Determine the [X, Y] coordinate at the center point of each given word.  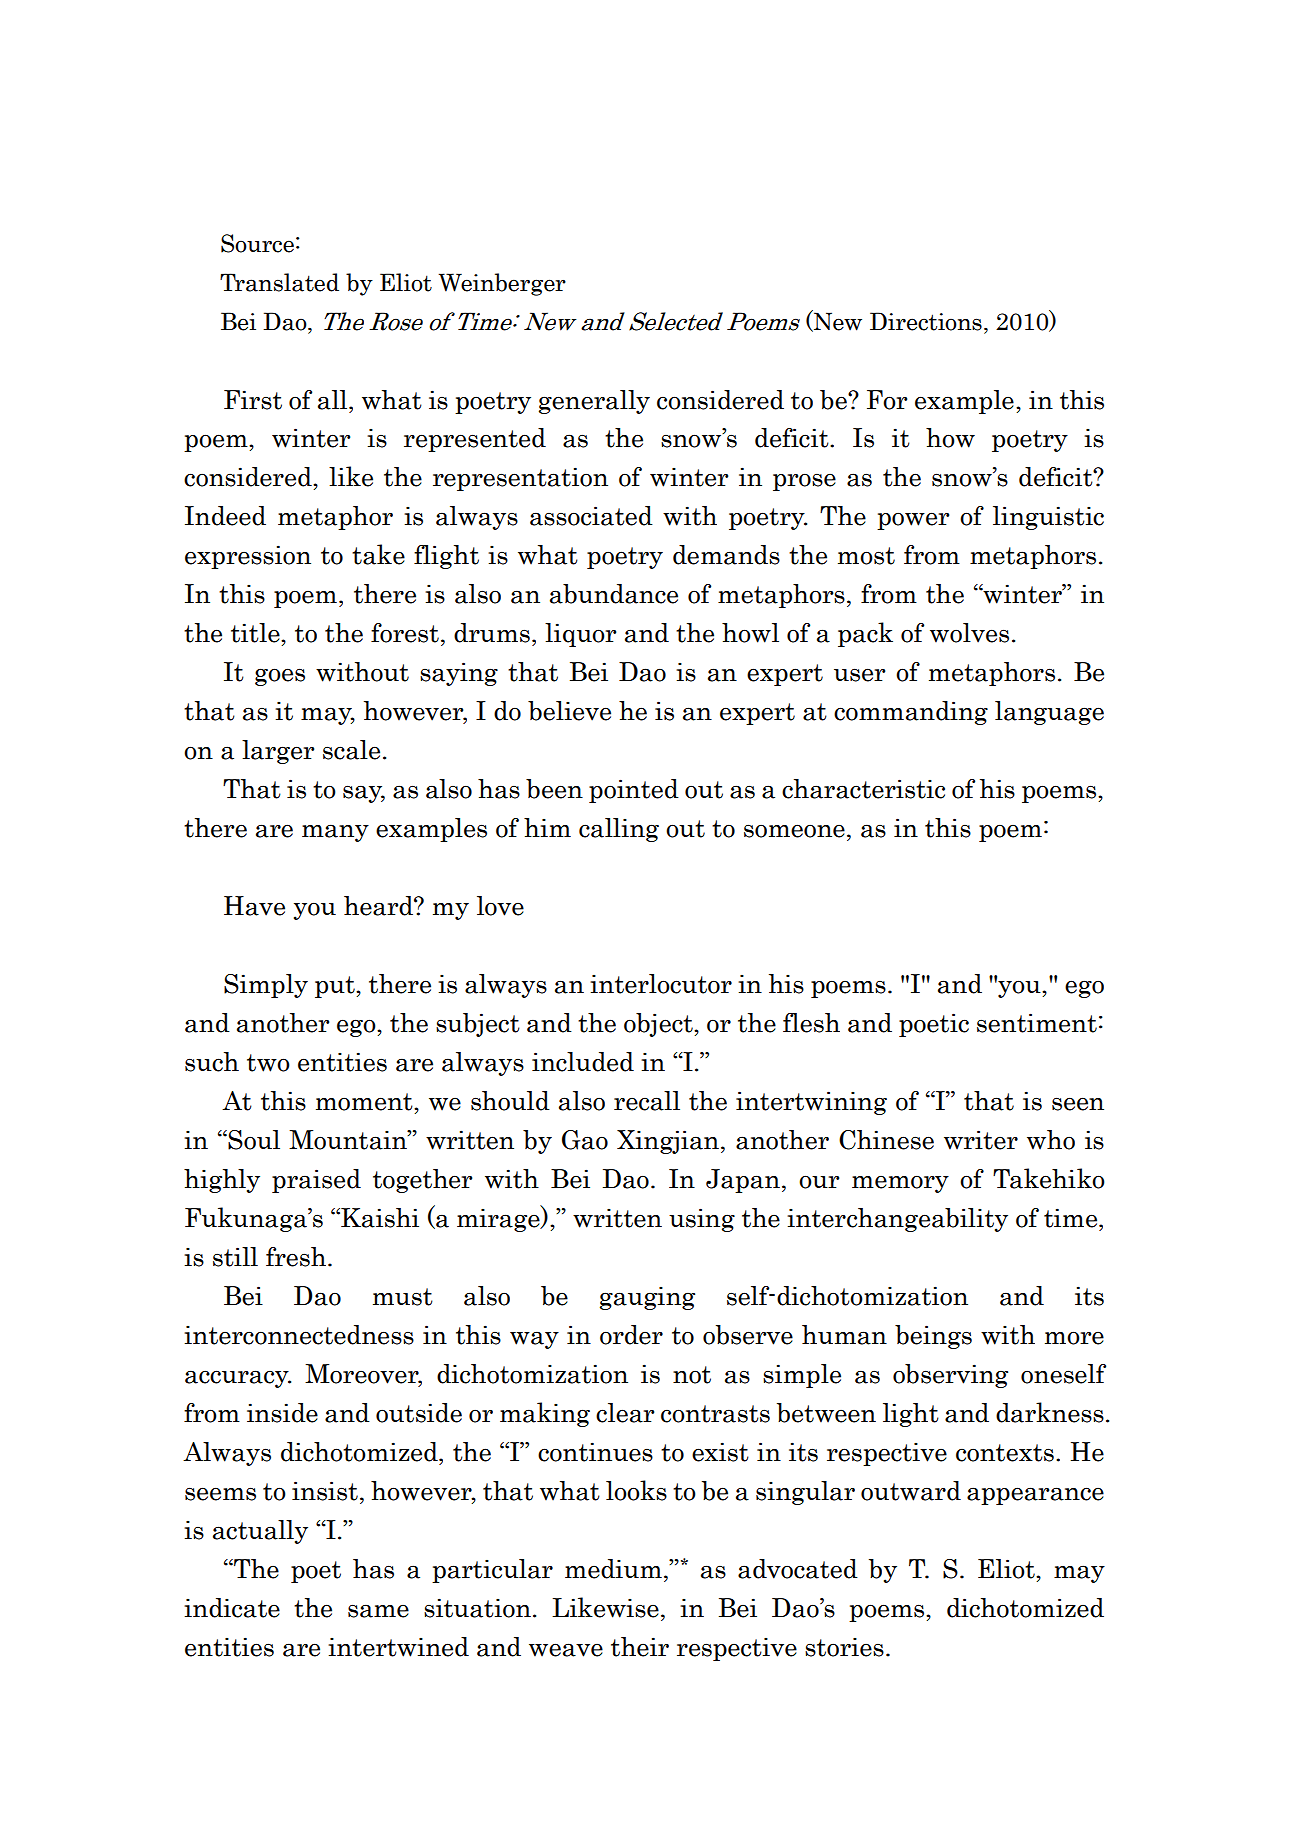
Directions [926, 321]
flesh [811, 1023]
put [336, 987]
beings [933, 1337]
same [378, 1611]
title [256, 633]
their [640, 1647]
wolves [969, 633]
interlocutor [661, 984]
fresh [297, 1257]
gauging [647, 1298]
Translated [279, 282]
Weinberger [502, 284]
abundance [614, 594]
